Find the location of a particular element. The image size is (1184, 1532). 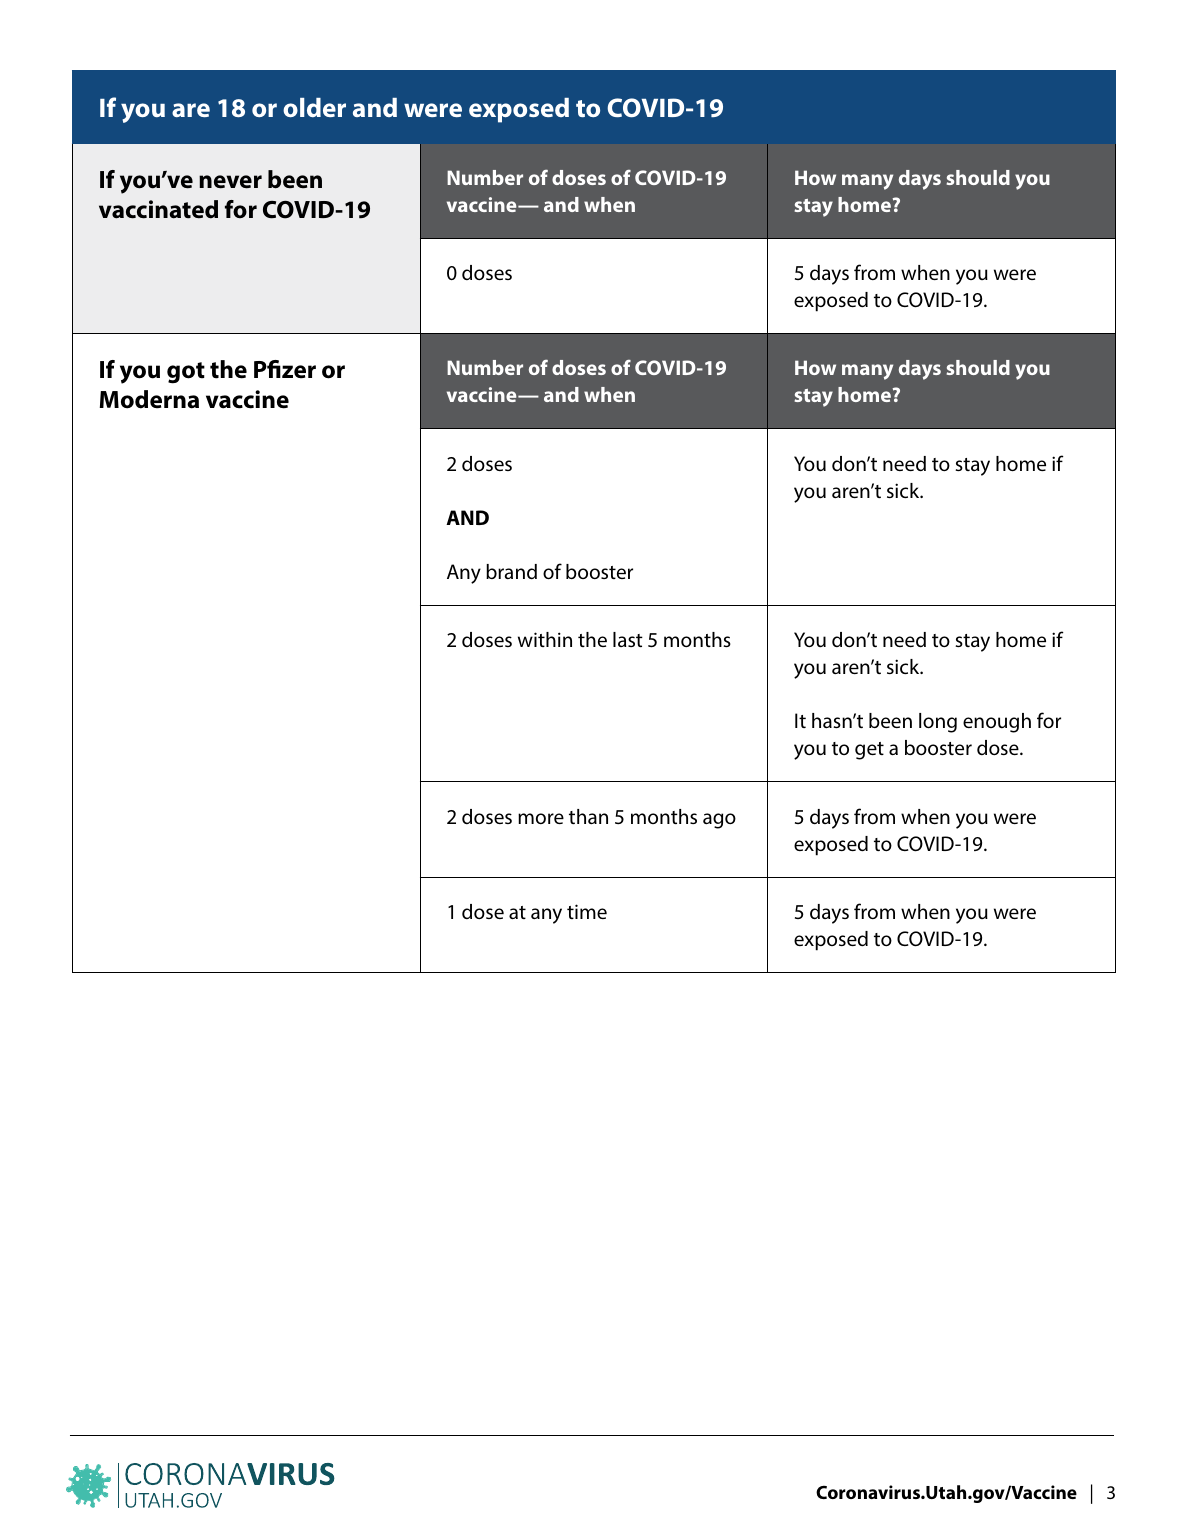

more is located at coordinates (541, 818).
